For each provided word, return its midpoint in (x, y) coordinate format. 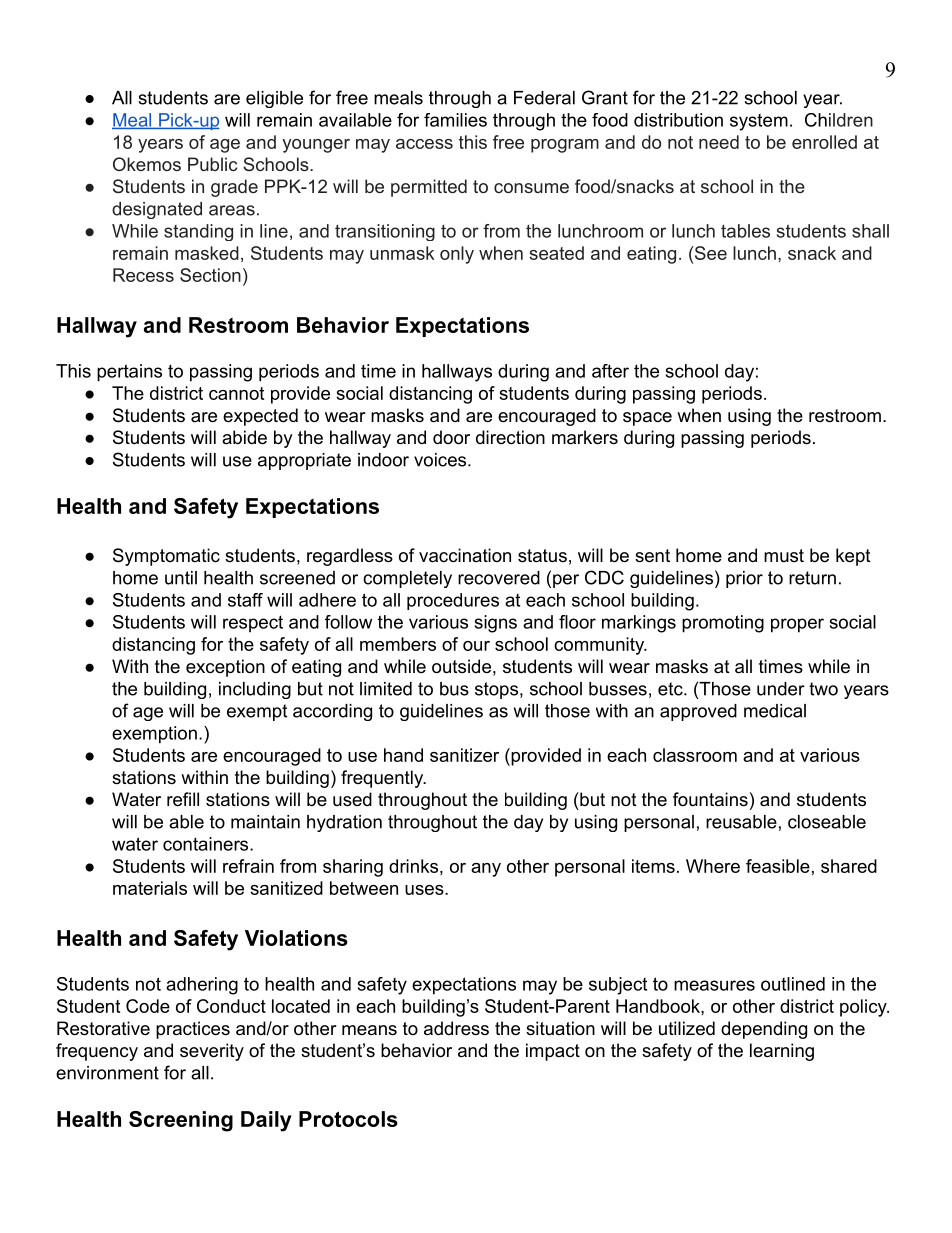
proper (797, 625)
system (759, 122)
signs (496, 624)
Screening (181, 1121)
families (455, 120)
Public (212, 164)
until (181, 578)
